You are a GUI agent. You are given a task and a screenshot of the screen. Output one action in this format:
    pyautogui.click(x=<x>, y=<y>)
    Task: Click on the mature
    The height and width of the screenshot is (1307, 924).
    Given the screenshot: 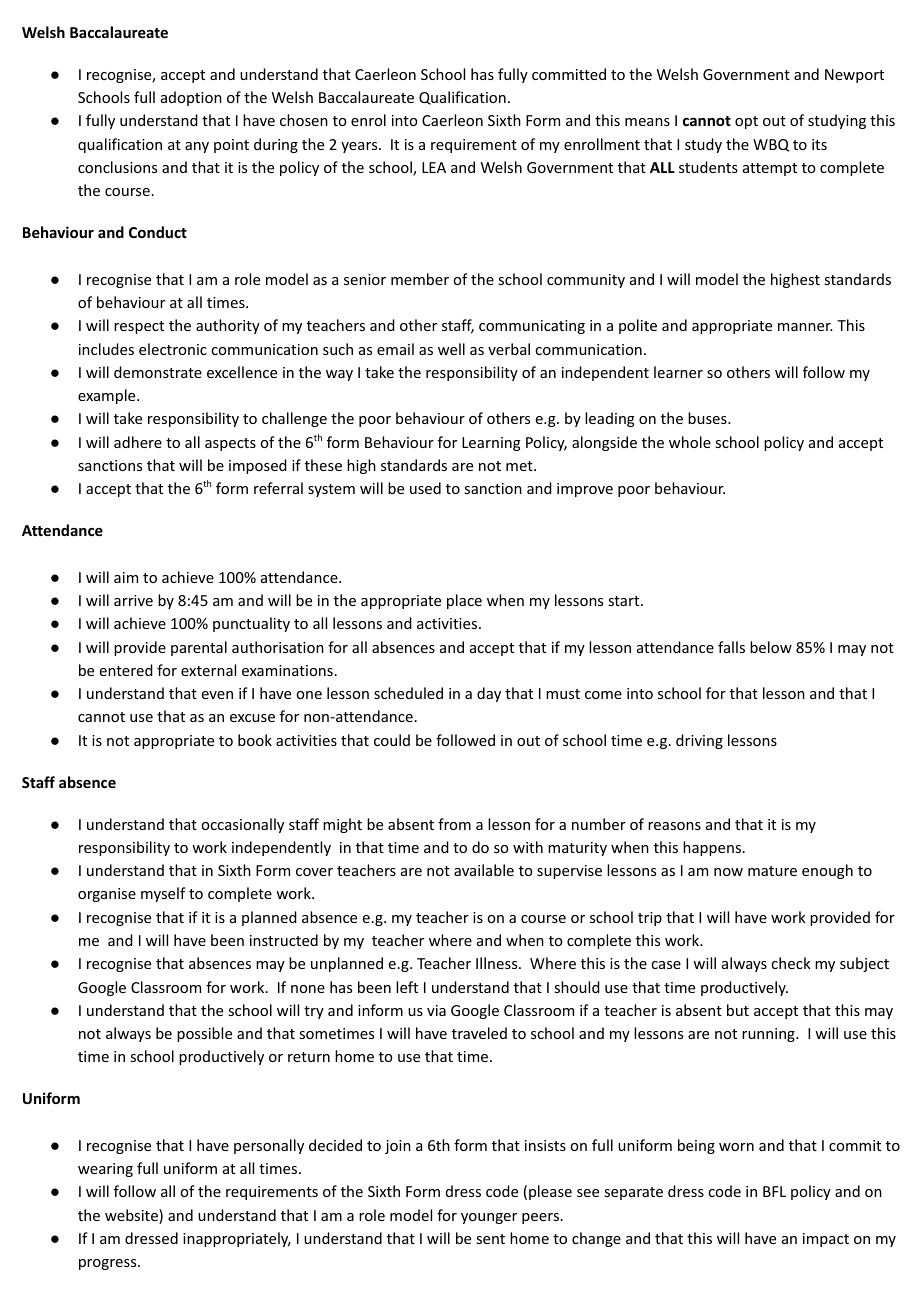 What is the action you would take?
    pyautogui.click(x=772, y=871)
